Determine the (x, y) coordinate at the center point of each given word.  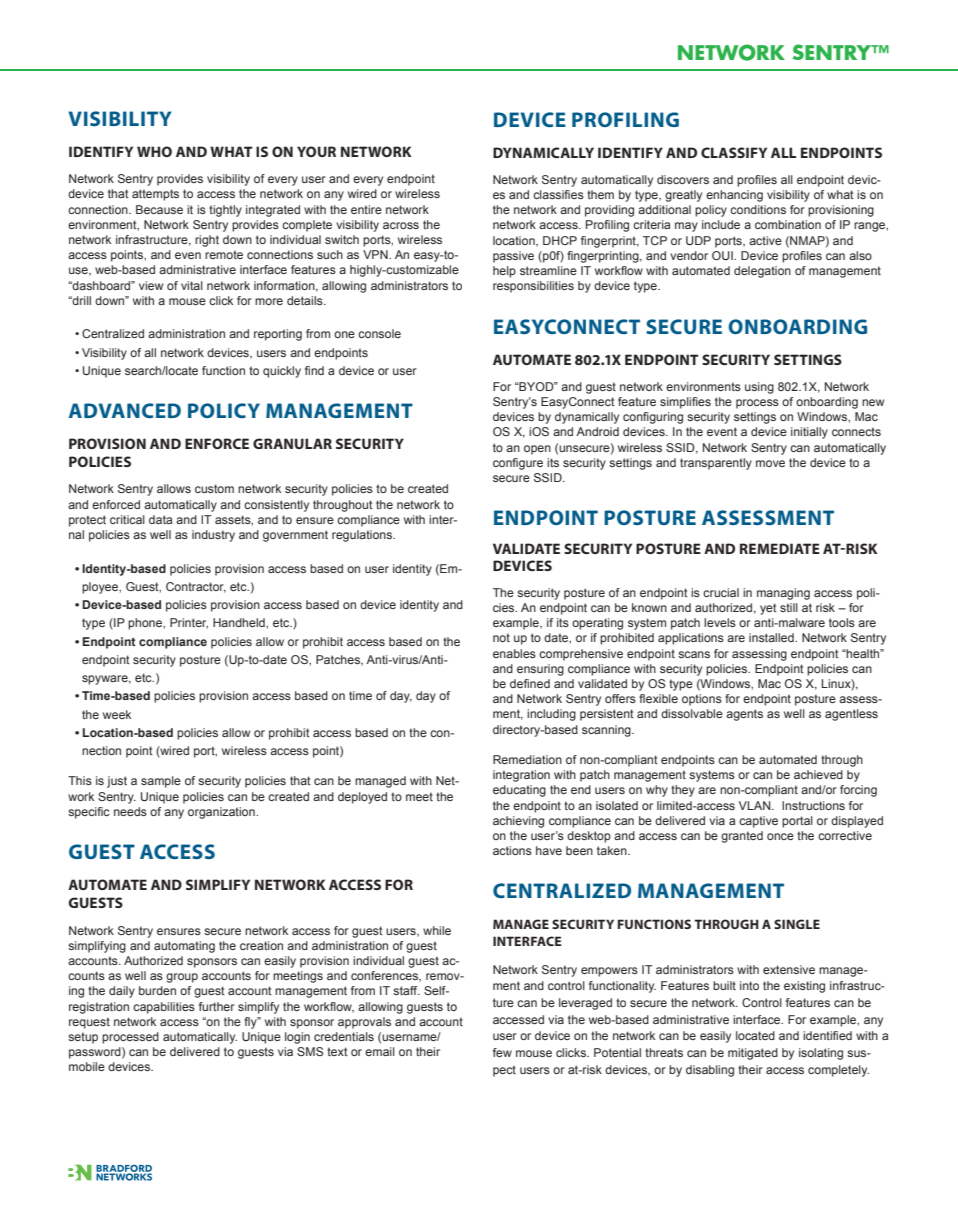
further (217, 1006)
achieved (818, 774)
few (502, 1052)
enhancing (734, 196)
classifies (558, 194)
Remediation (527, 759)
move (770, 463)
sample (161, 782)
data (160, 519)
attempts (155, 195)
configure (518, 464)
